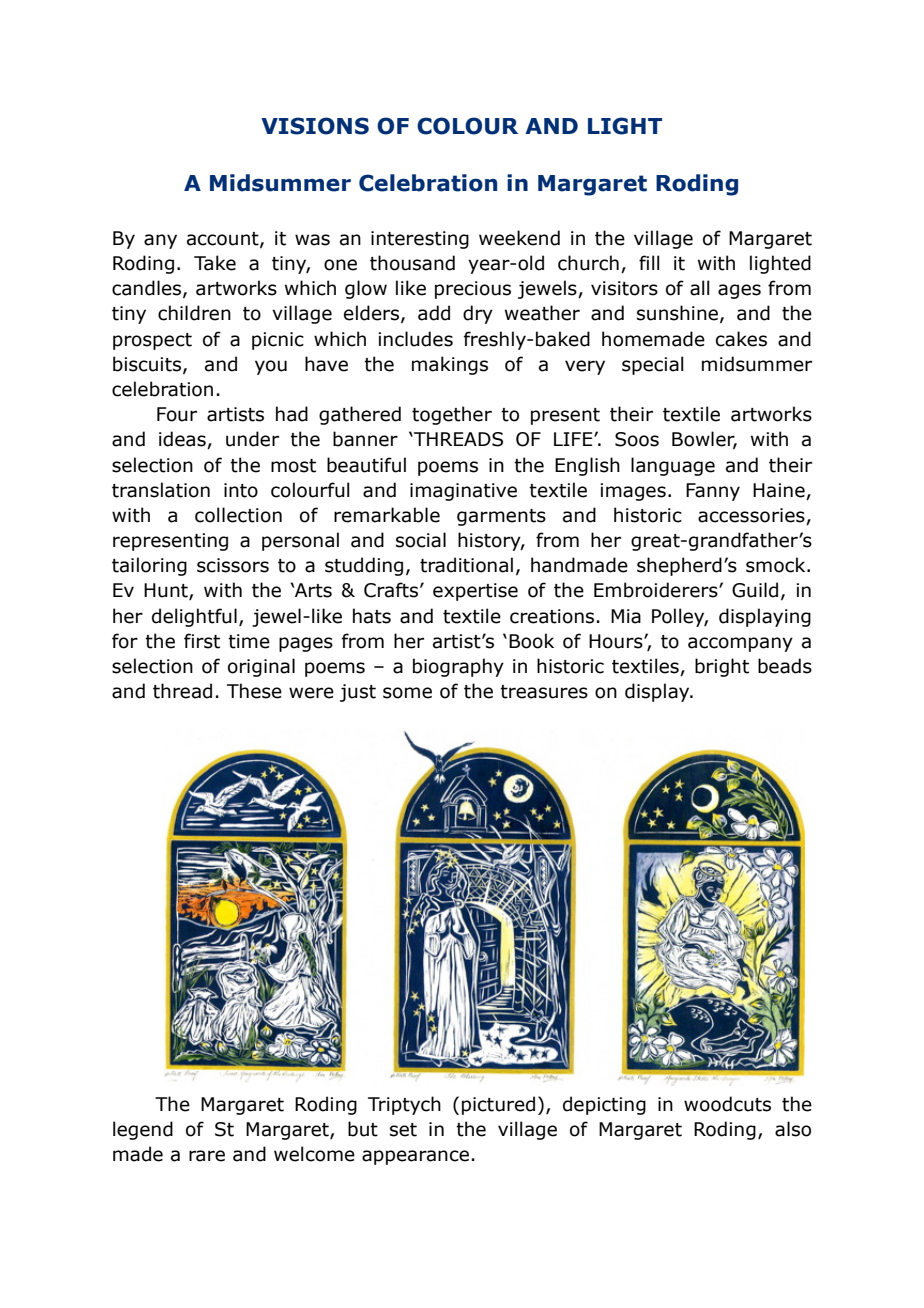  I want to click on interesting, so click(420, 240).
